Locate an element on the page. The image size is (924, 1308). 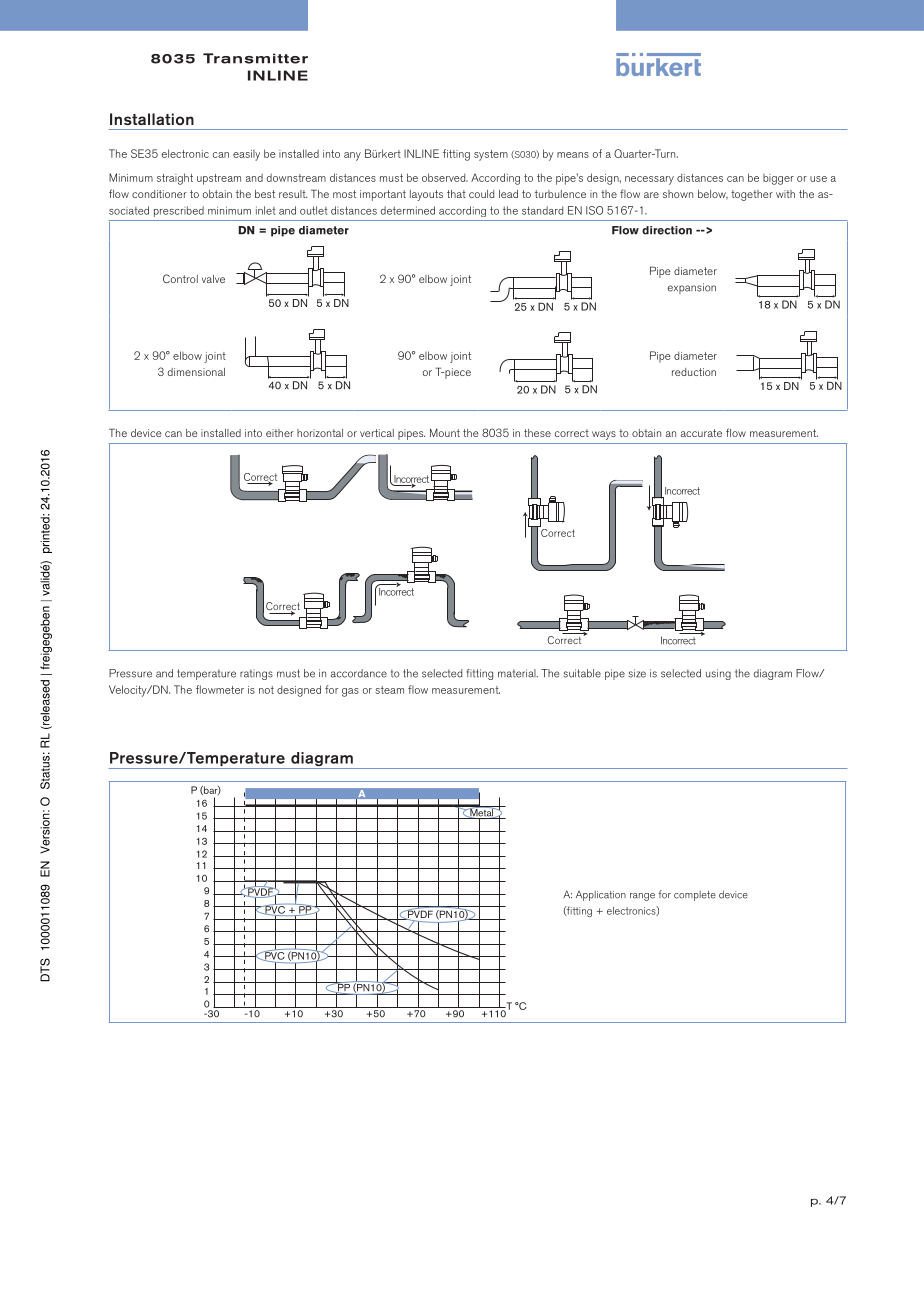
complete is located at coordinates (695, 896).
